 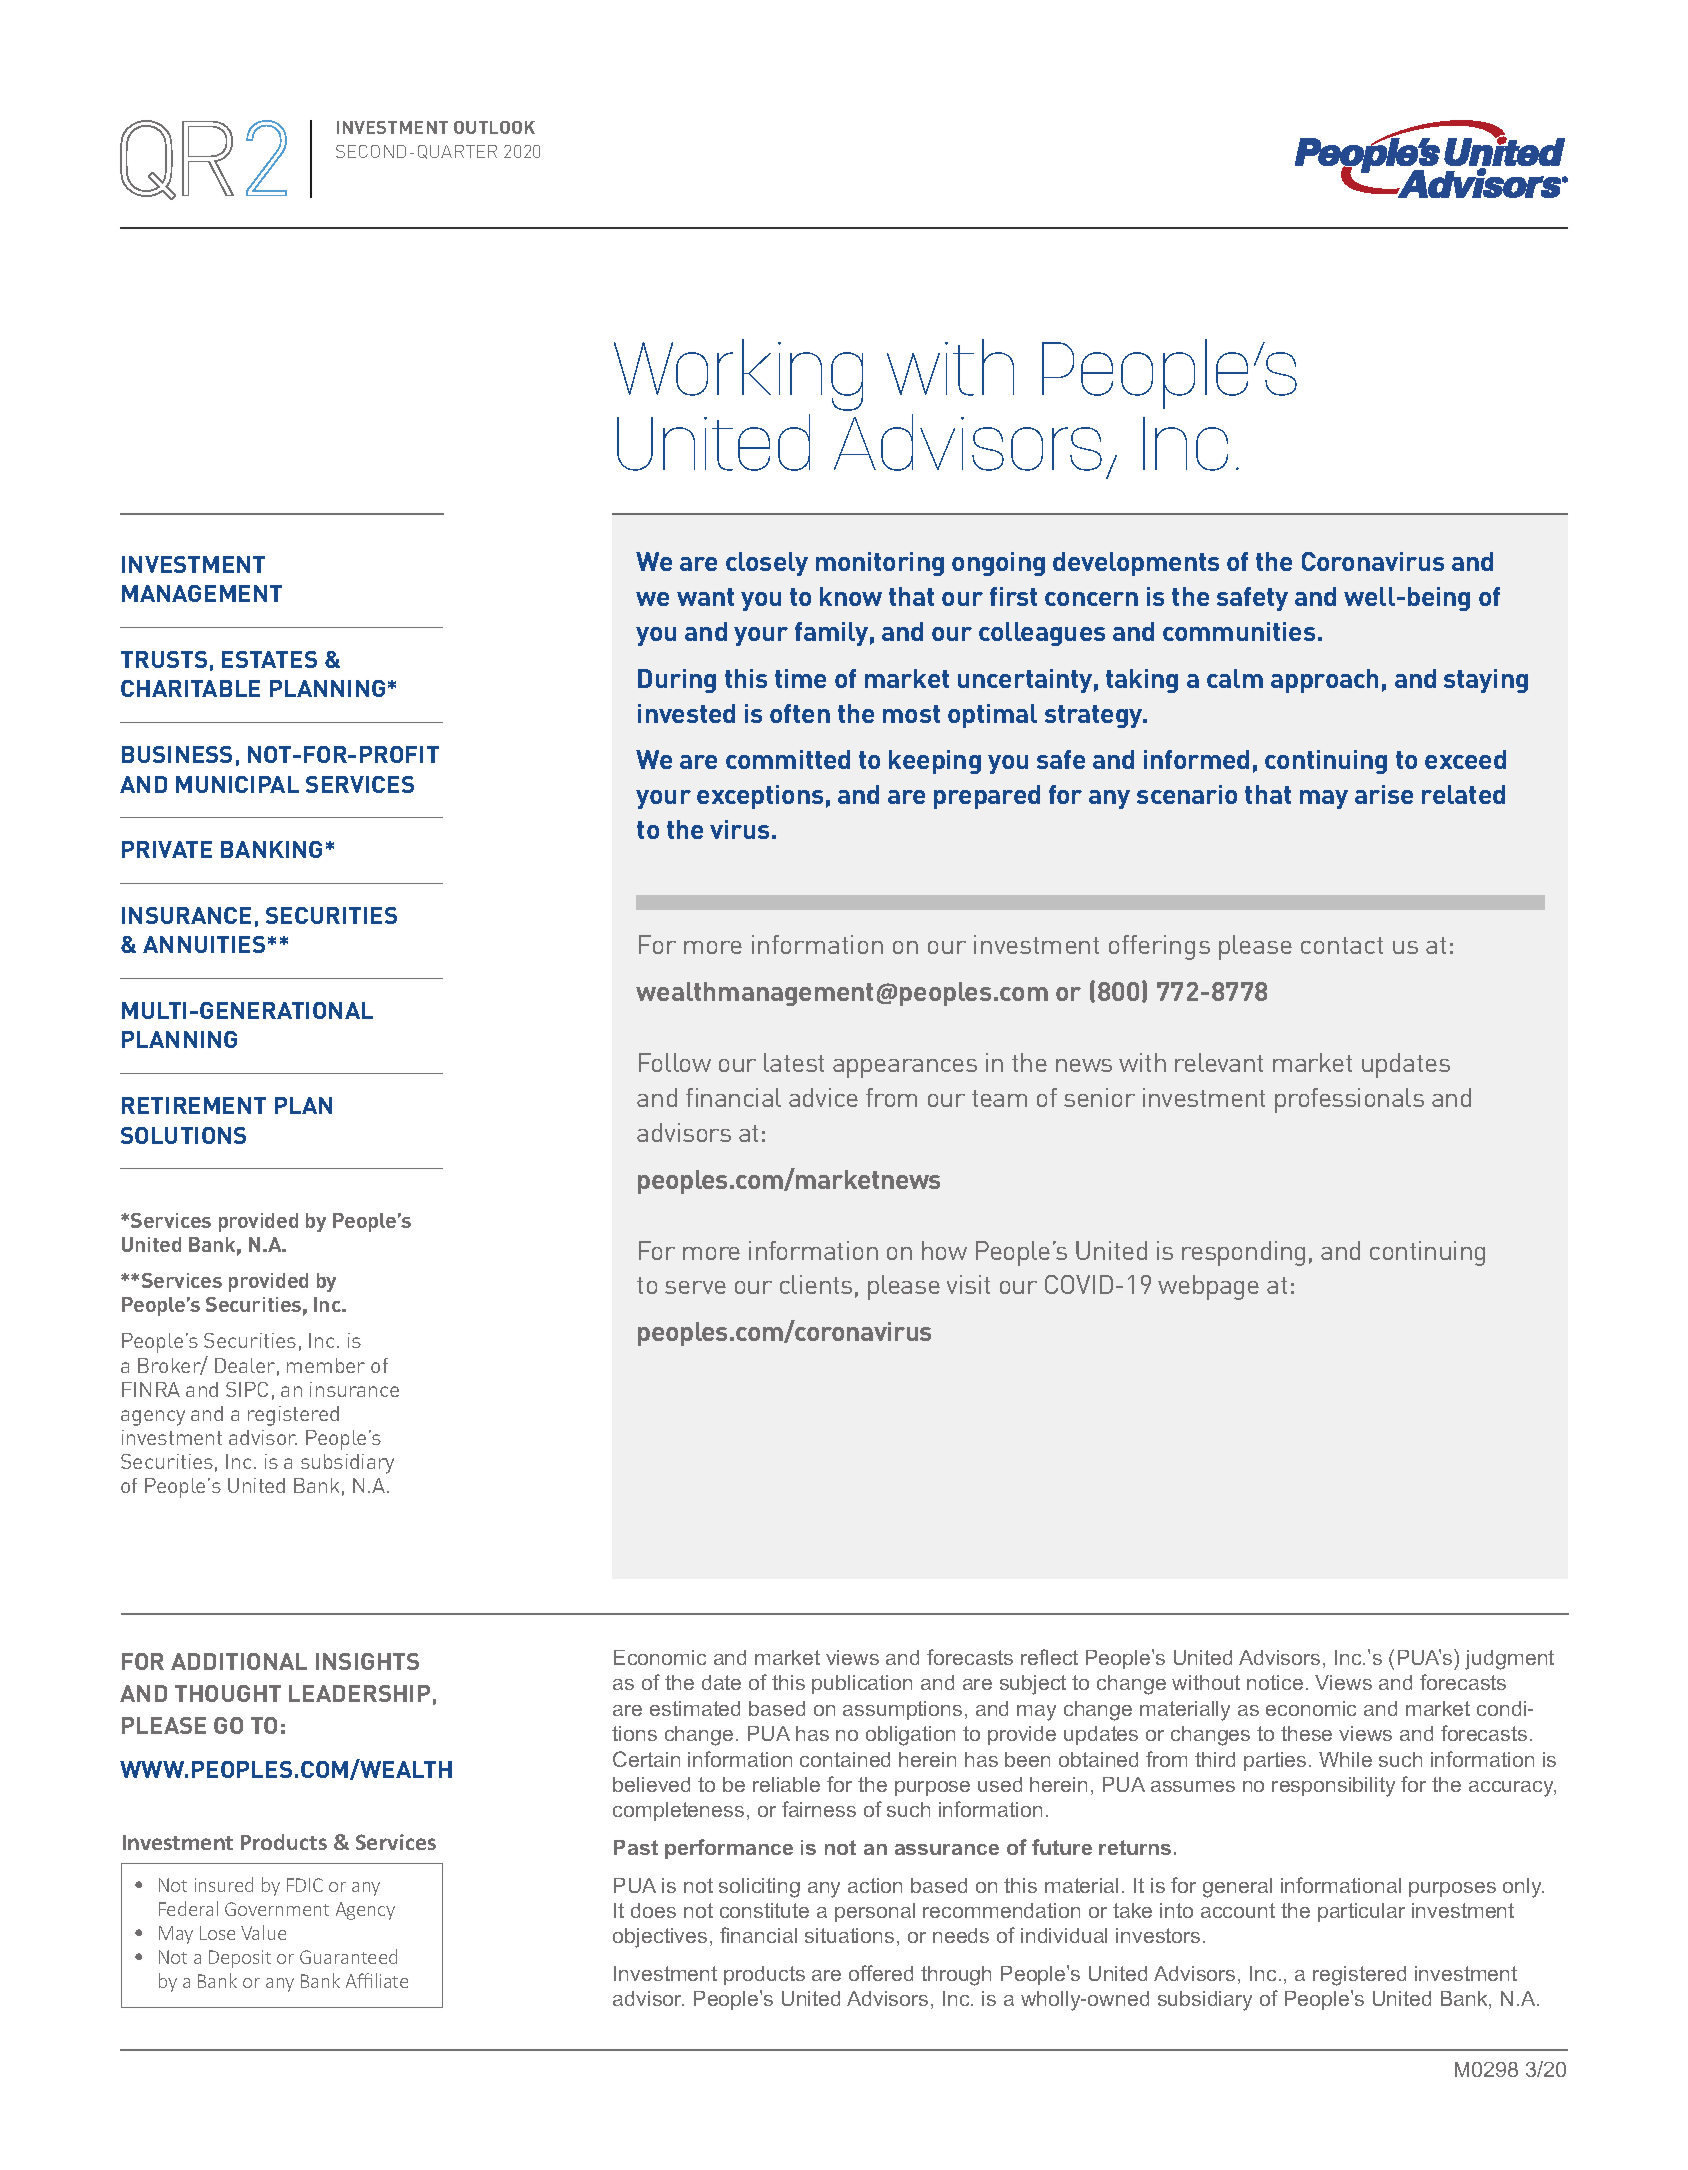 What do you see at coordinates (1349, 1100) in the image?
I see `professionals` at bounding box center [1349, 1100].
